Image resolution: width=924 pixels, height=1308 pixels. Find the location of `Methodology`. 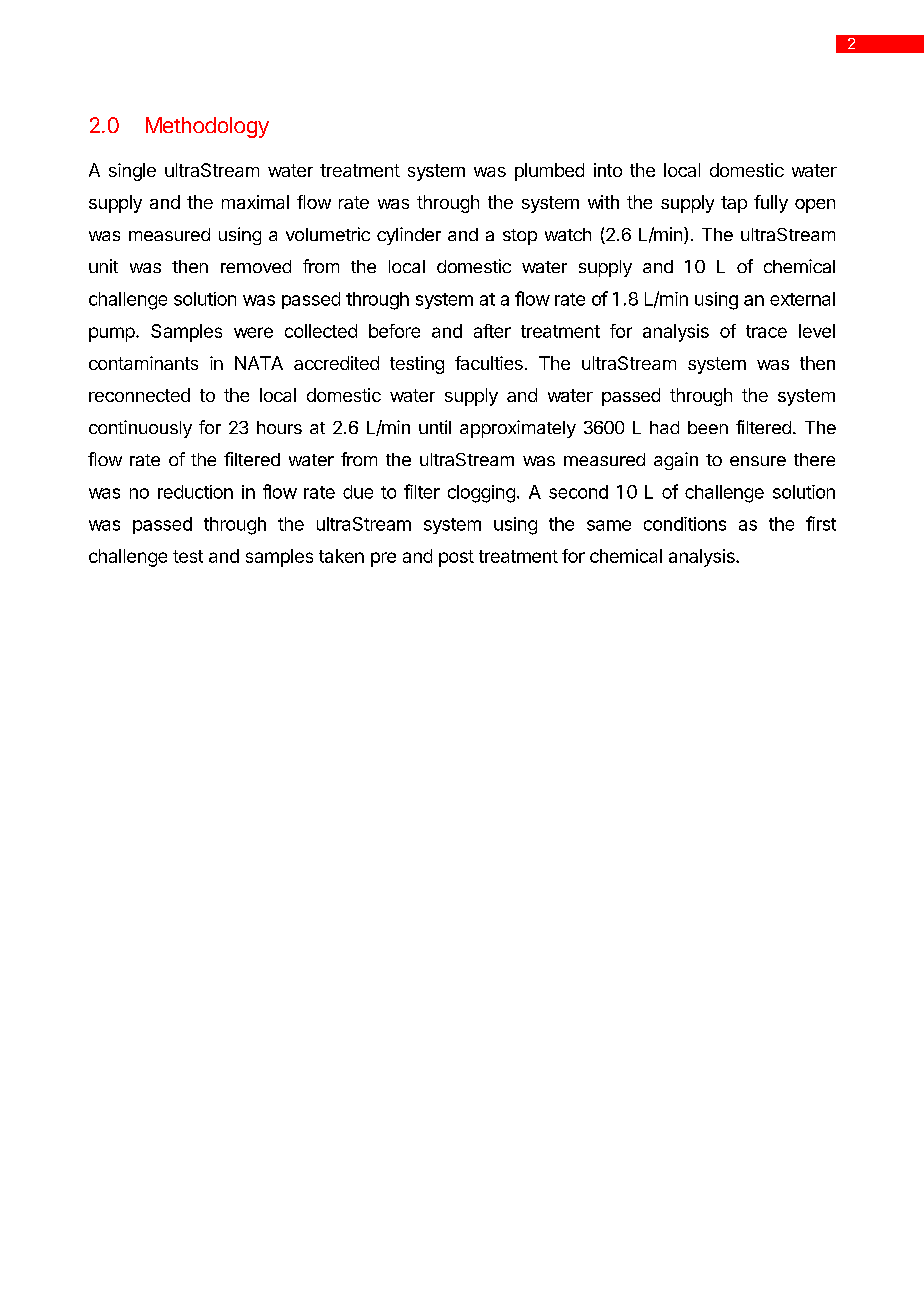

Methodology is located at coordinates (207, 127).
